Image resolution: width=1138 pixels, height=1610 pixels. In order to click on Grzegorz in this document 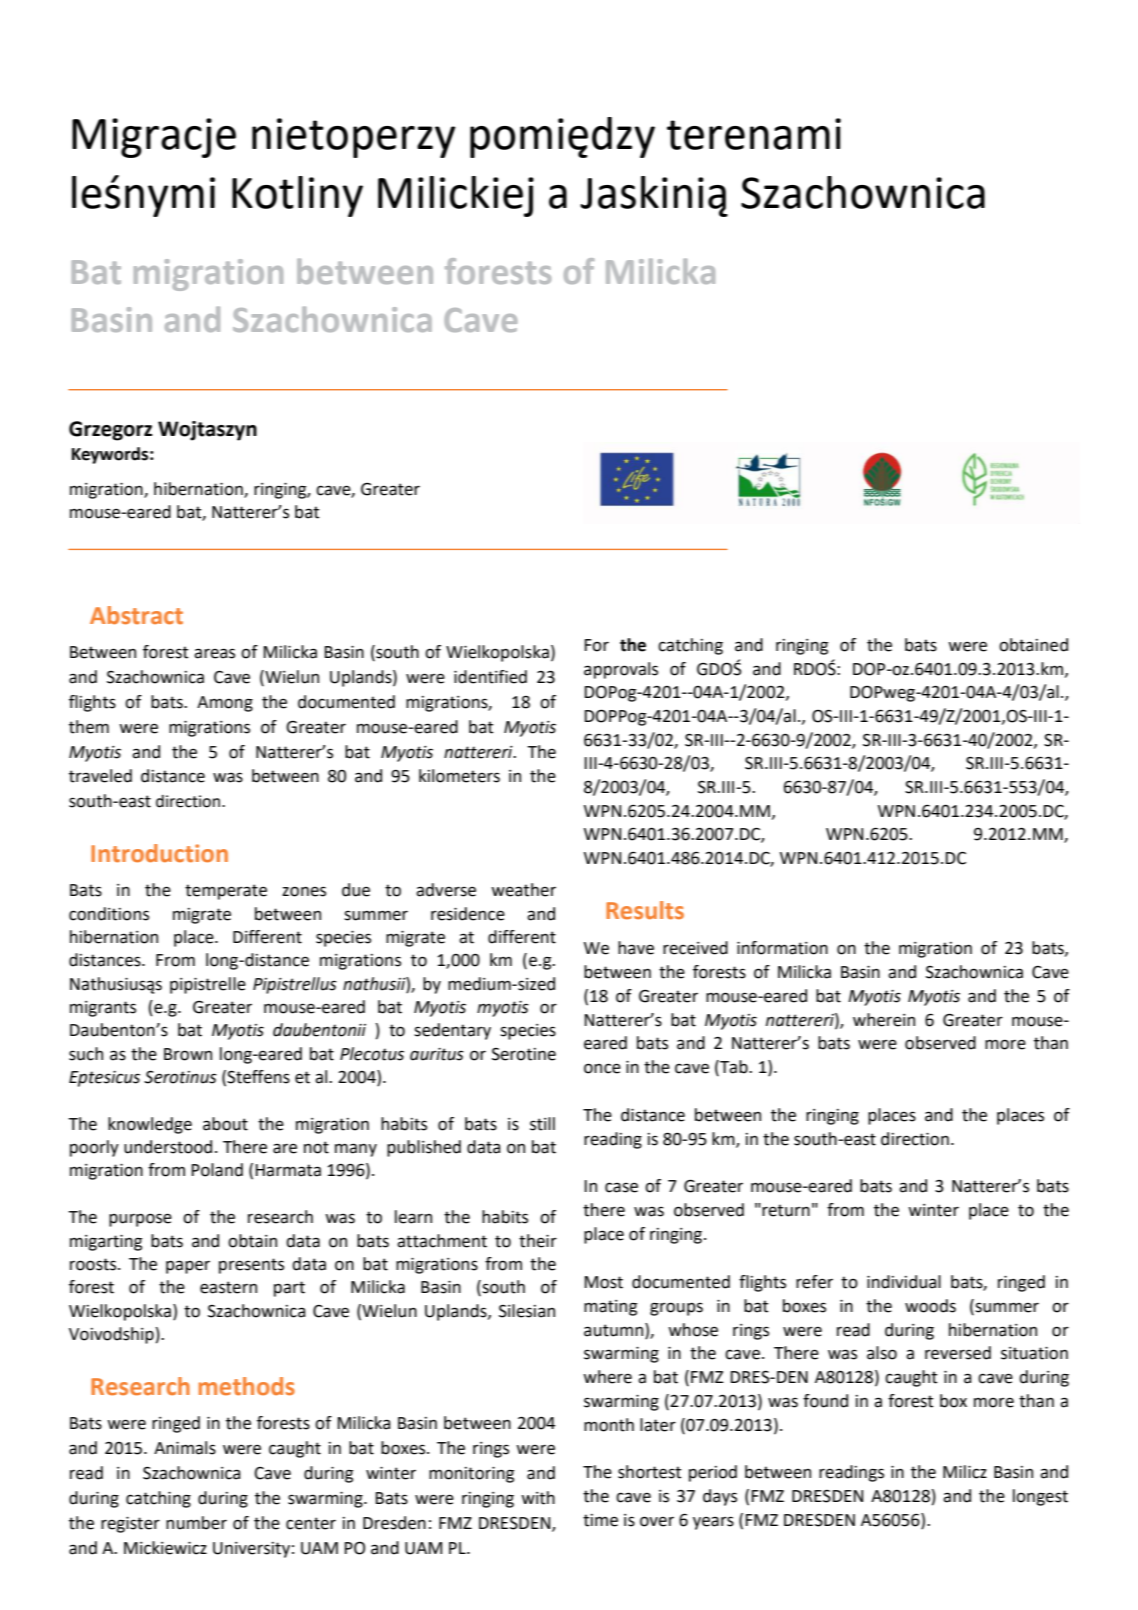, I will do `click(110, 431)`.
